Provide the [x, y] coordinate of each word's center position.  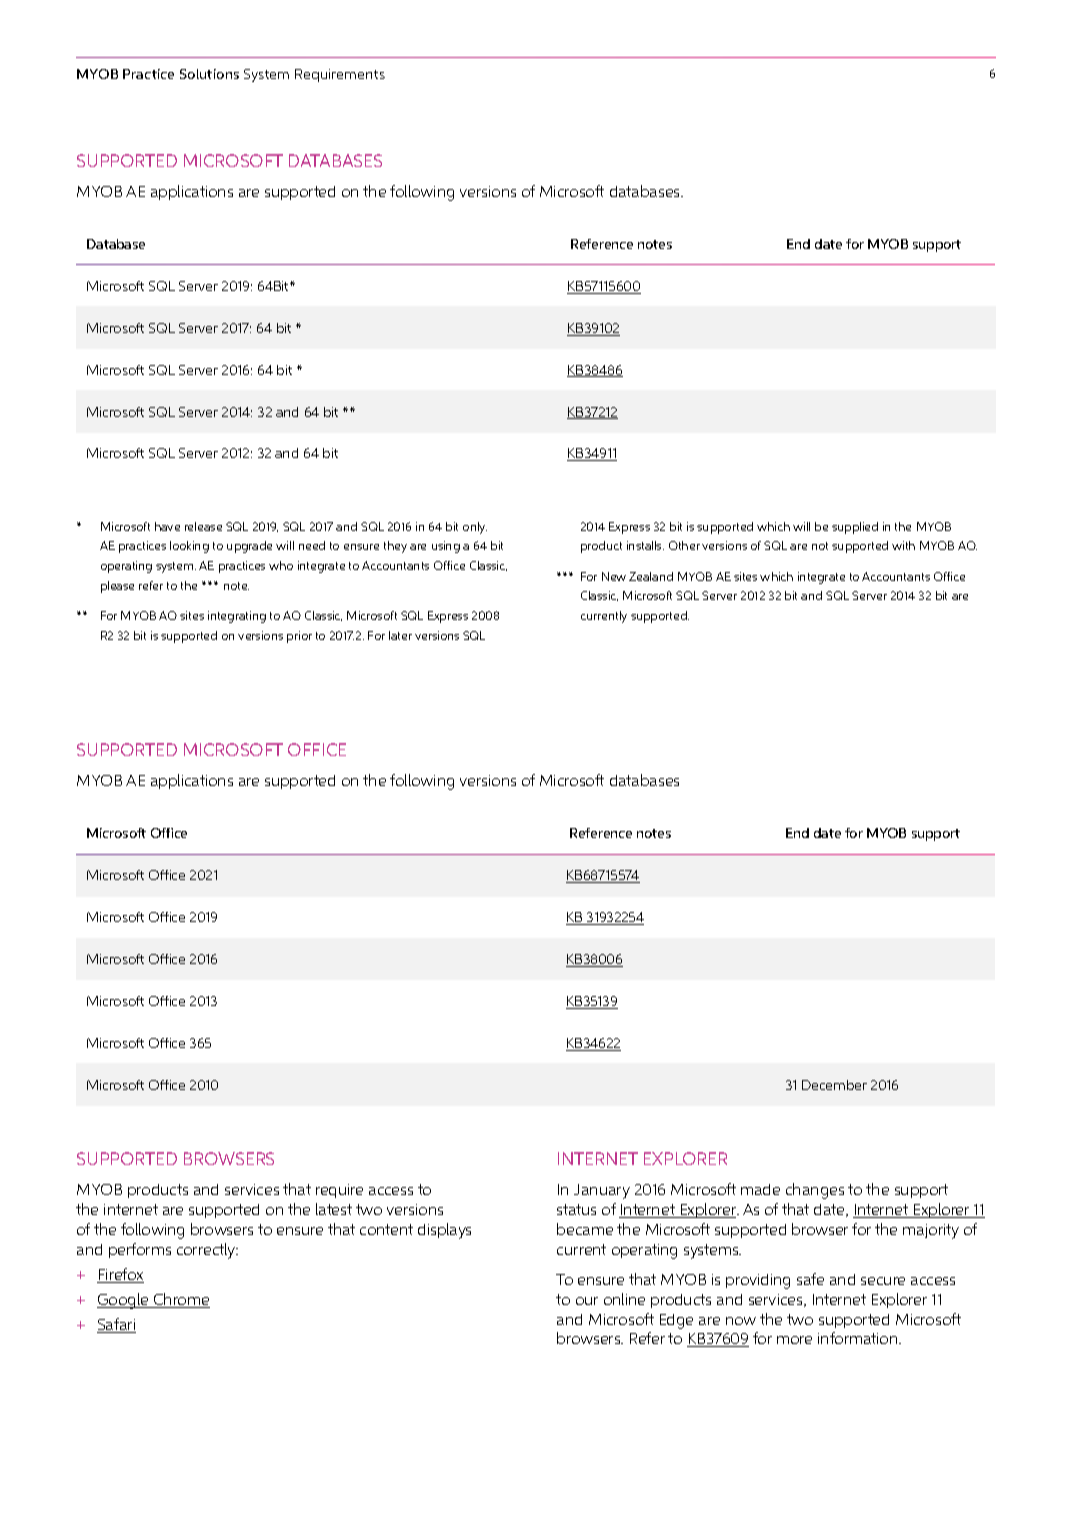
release [203, 526]
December [834, 1085]
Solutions [209, 74]
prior [299, 637]
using [446, 547]
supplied [855, 528]
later [400, 635]
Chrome [181, 1300]
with [903, 545]
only [475, 528]
